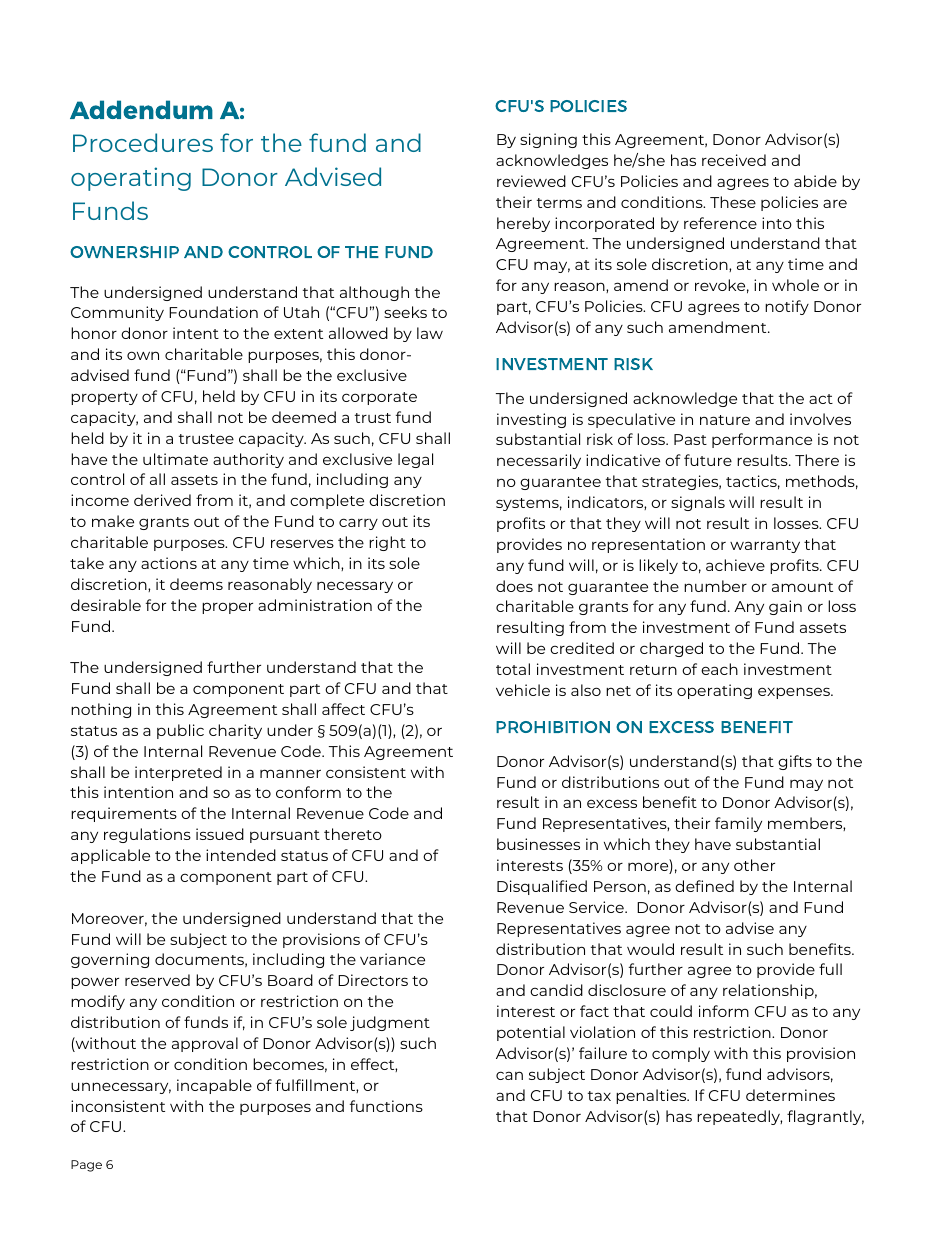 The width and height of the document is (952, 1233). I want to click on signing, so click(548, 140).
